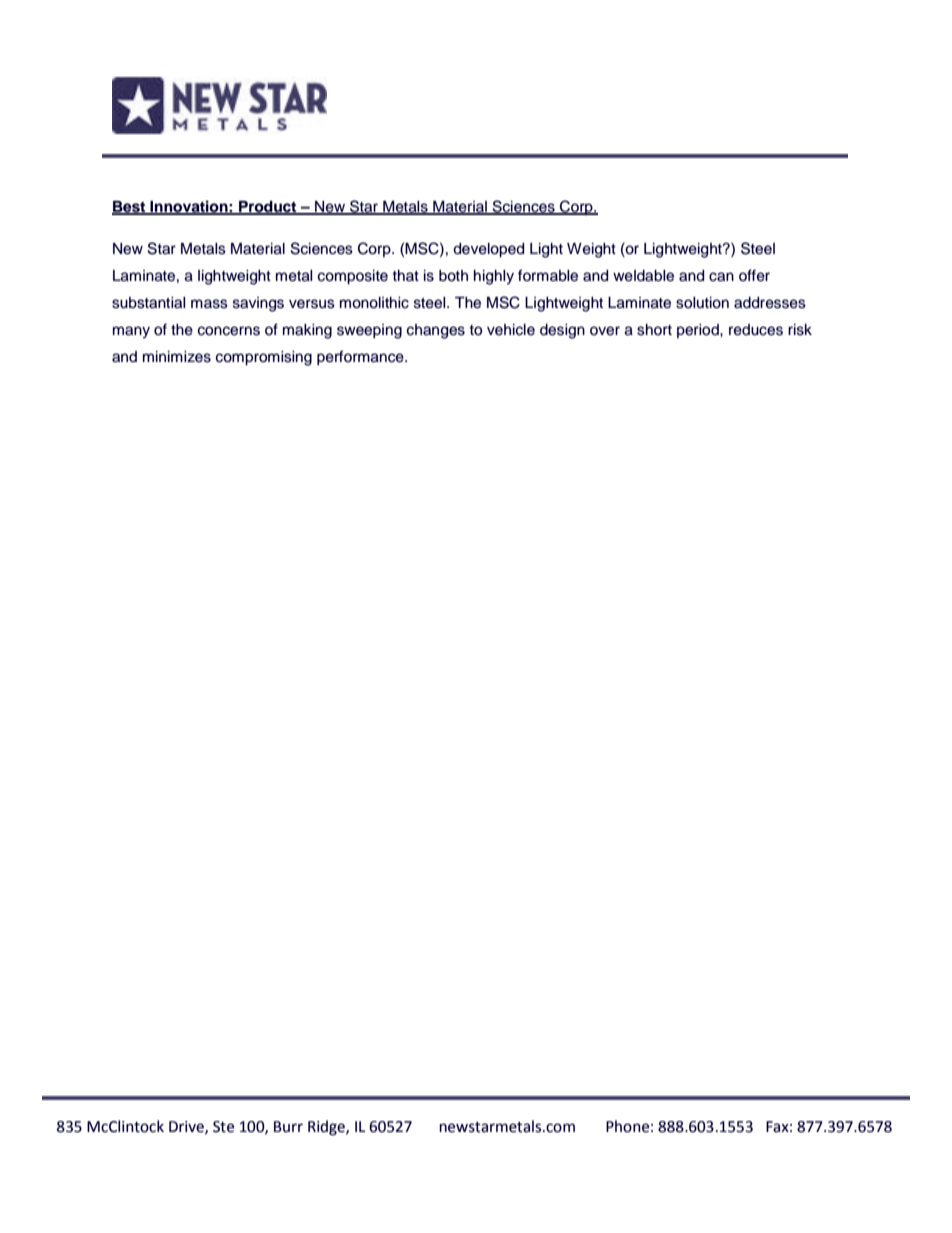 The width and height of the screenshot is (952, 1233). Describe the element at coordinates (361, 358) in the screenshot. I see `performance` at that location.
